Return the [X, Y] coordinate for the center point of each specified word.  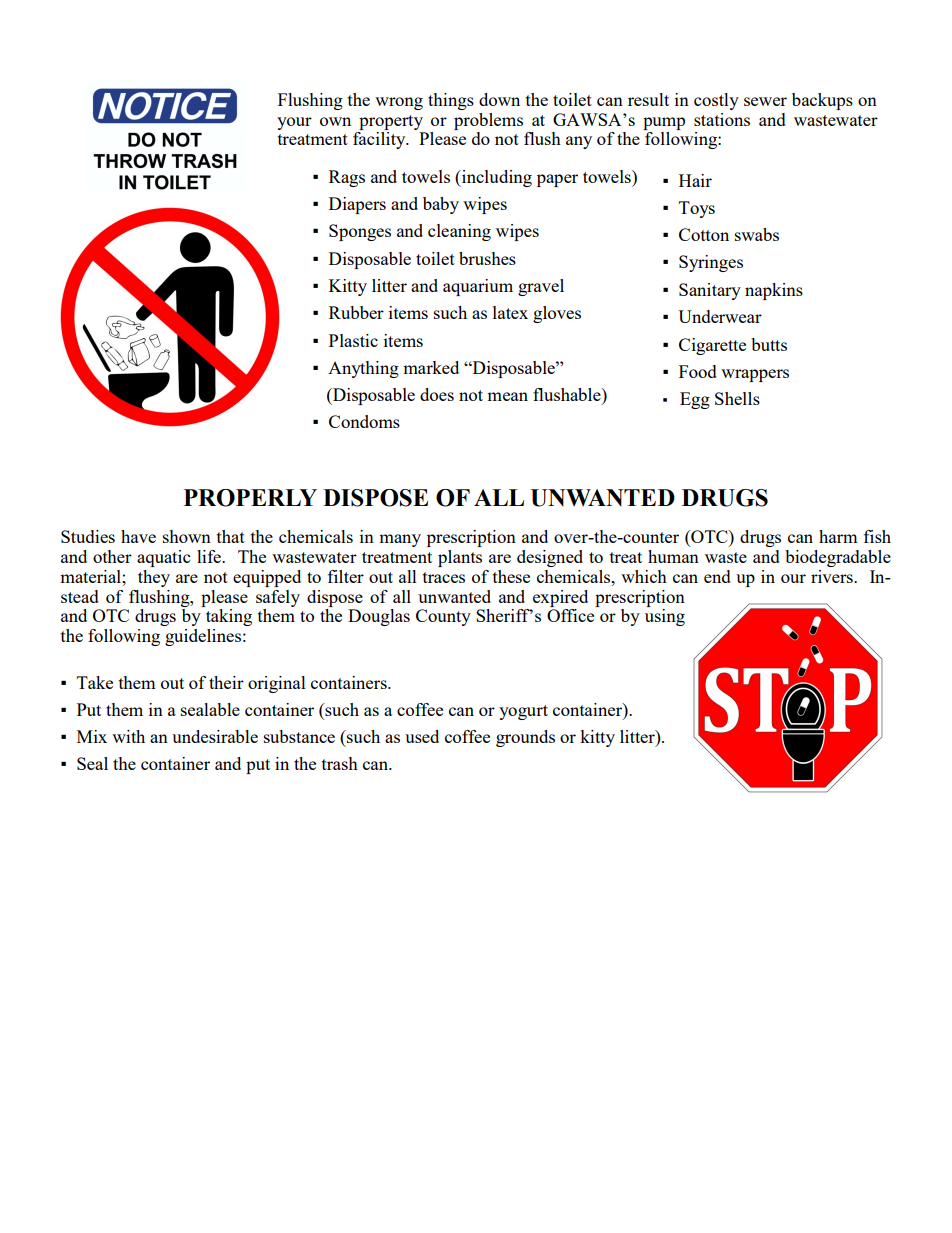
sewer [765, 101]
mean [507, 396]
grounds [525, 738]
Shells [737, 398]
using [665, 617]
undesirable [215, 736]
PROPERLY [250, 498]
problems [488, 121]
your [294, 123]
